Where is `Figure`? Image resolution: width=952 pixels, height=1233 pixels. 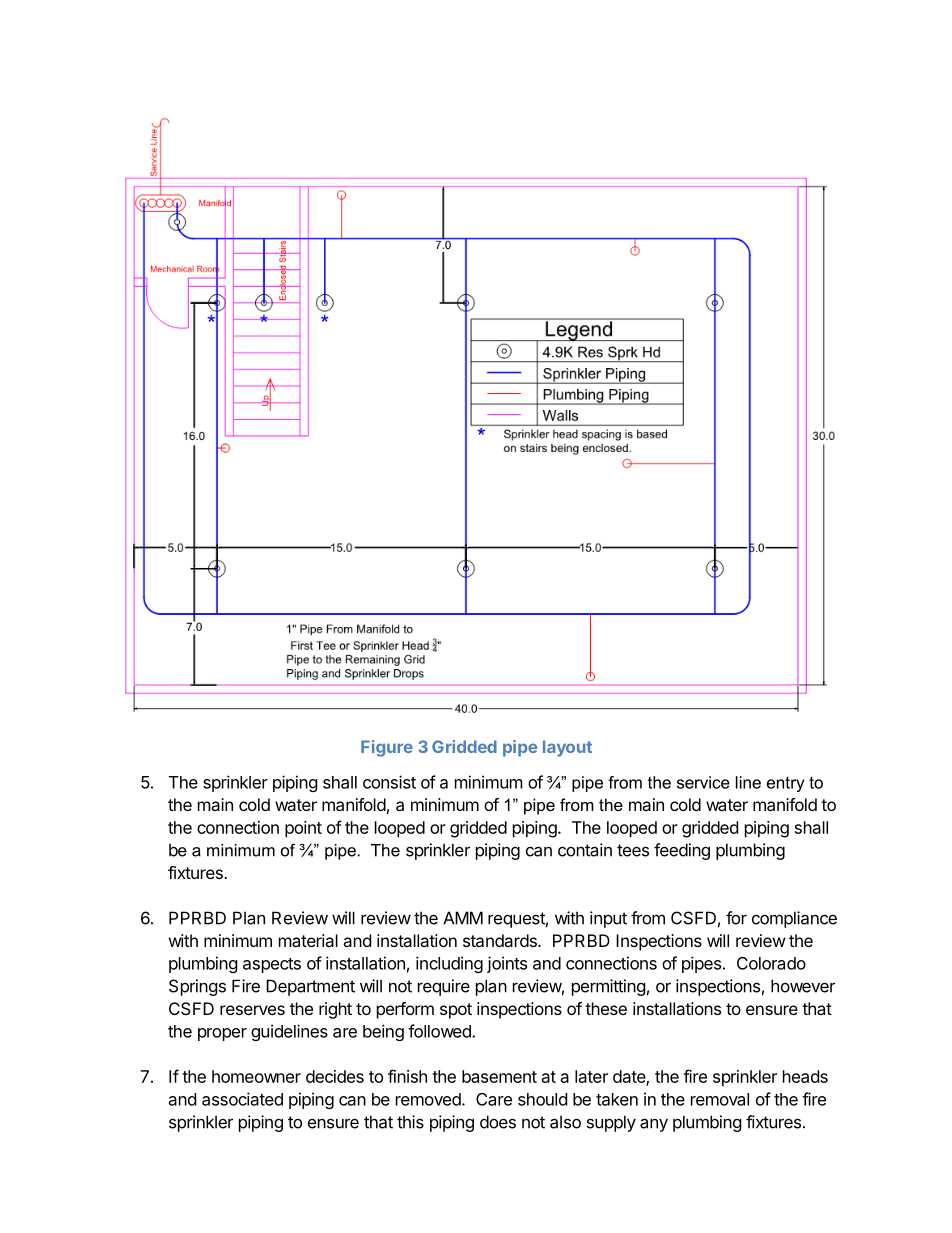
Figure is located at coordinates (387, 748).
